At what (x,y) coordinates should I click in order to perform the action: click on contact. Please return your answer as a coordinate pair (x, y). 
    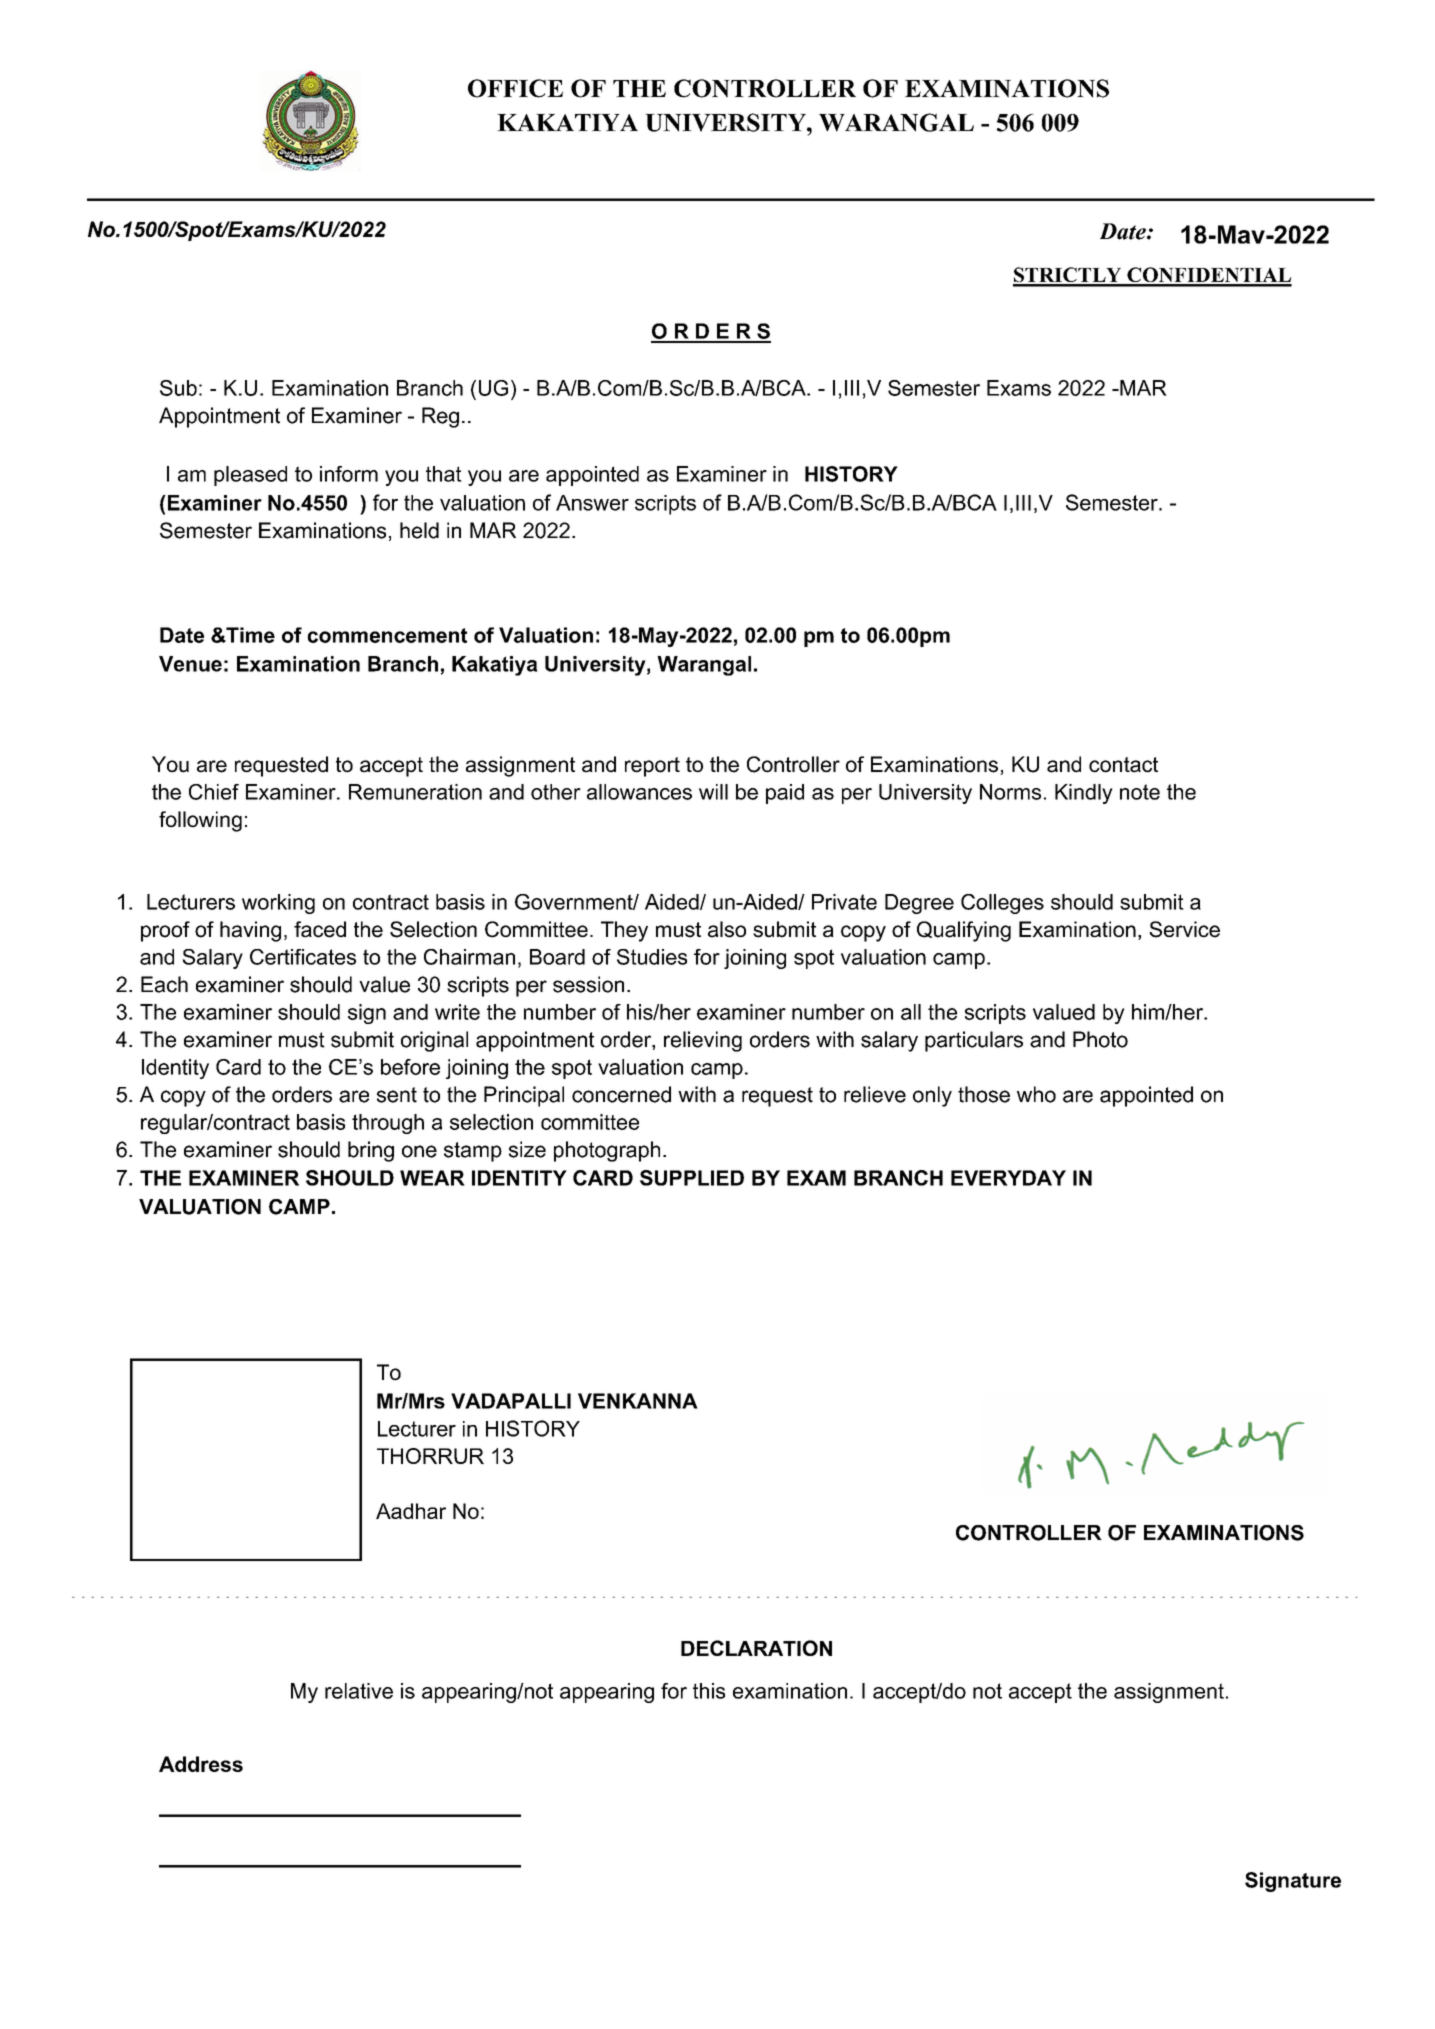
    Looking at the image, I should click on (1123, 765).
